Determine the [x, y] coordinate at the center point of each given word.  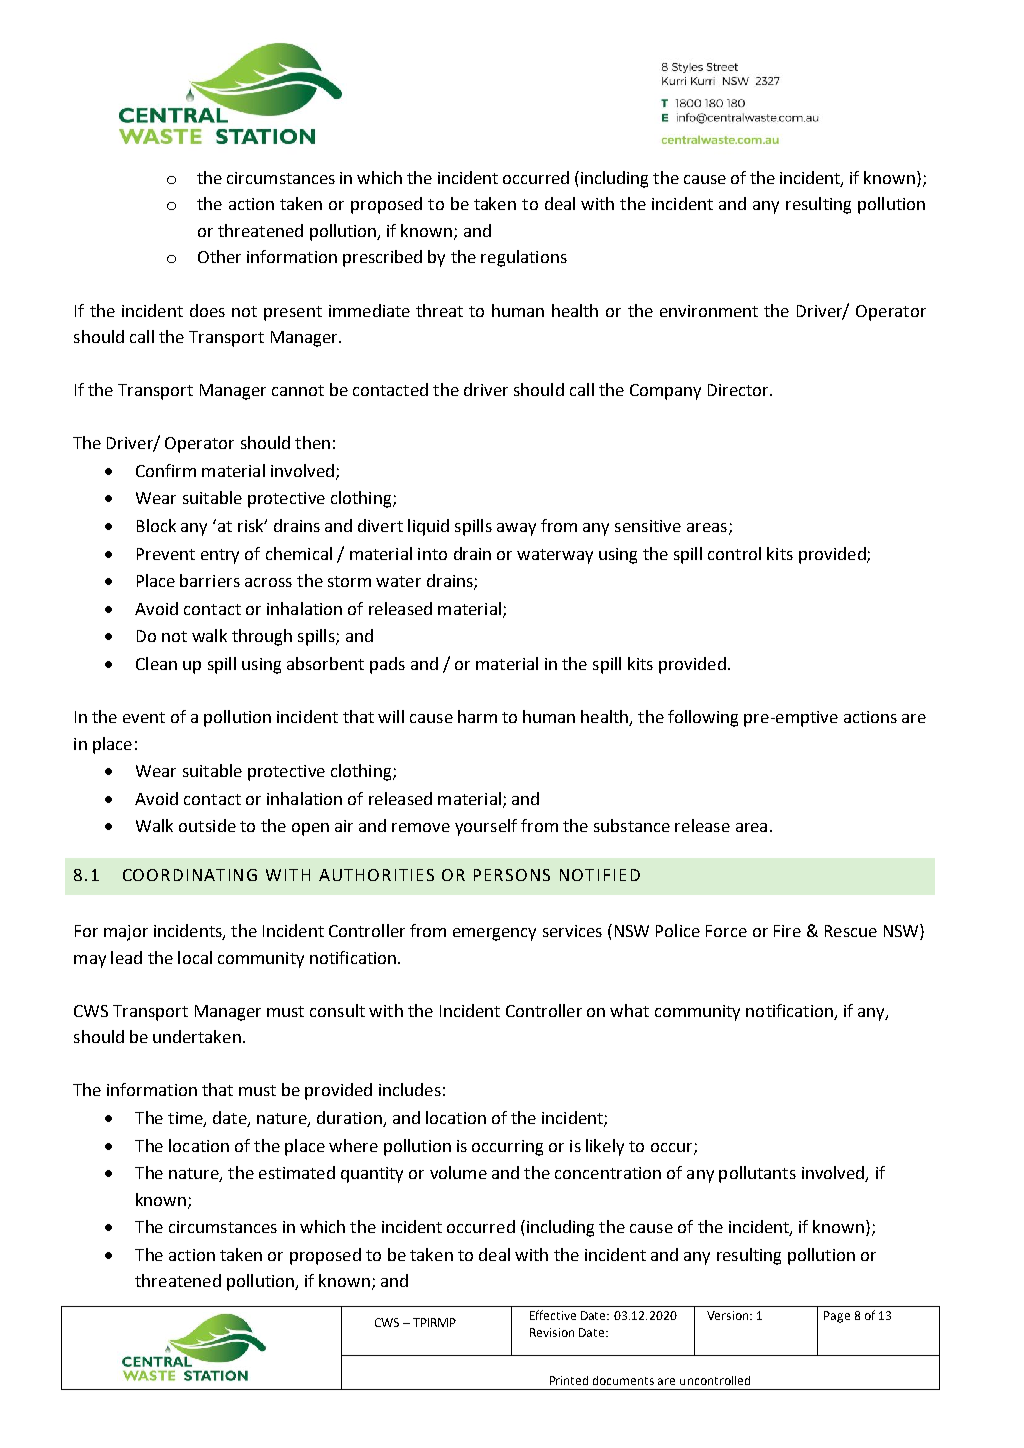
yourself [486, 827]
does [207, 310]
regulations [524, 258]
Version [729, 1315]
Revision [552, 1332]
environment [709, 311]
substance [632, 825]
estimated [297, 1172]
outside [207, 825]
